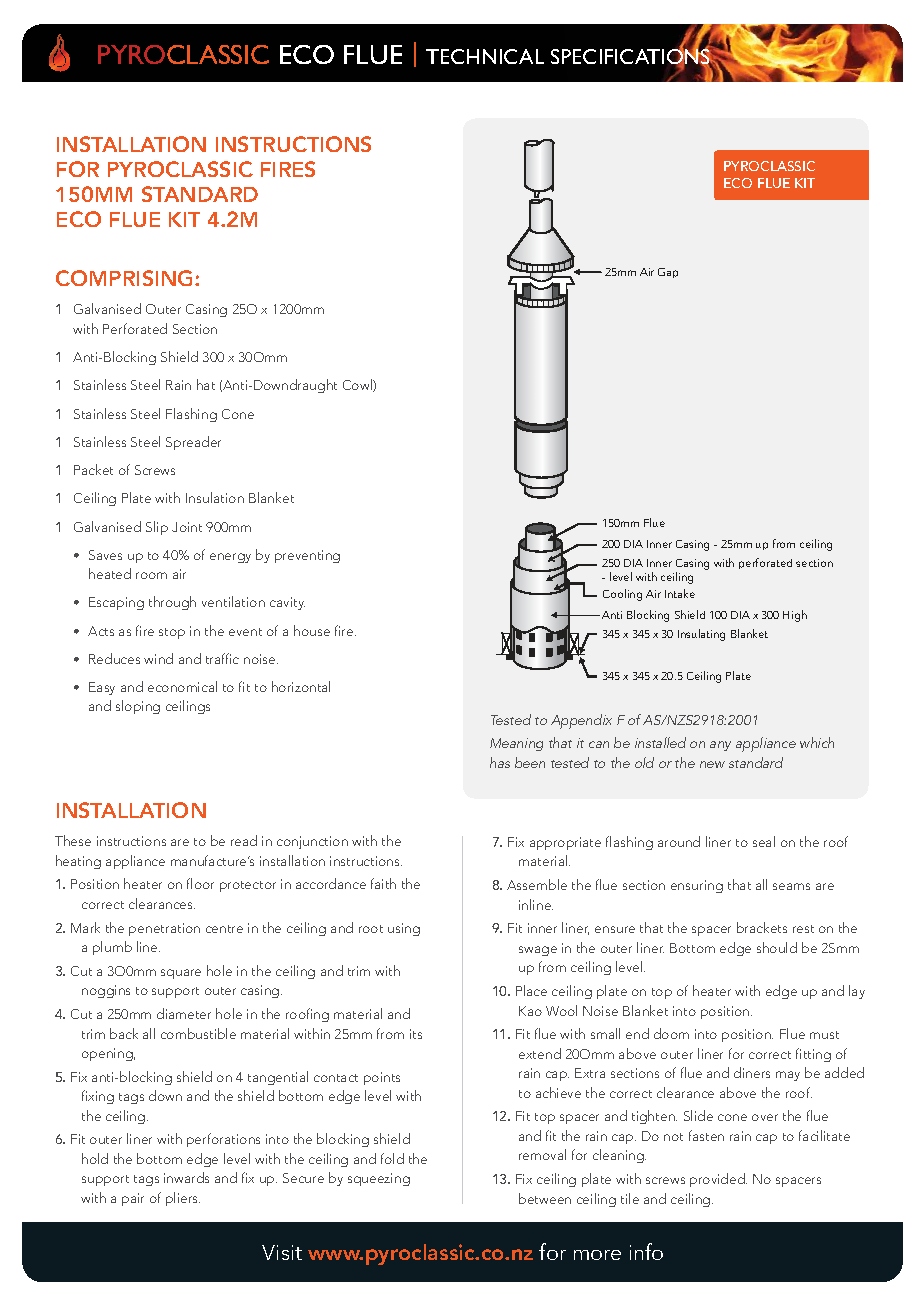 The image size is (924, 1308). Describe the element at coordinates (183, 1199) in the screenshot. I see `pliers` at that location.
